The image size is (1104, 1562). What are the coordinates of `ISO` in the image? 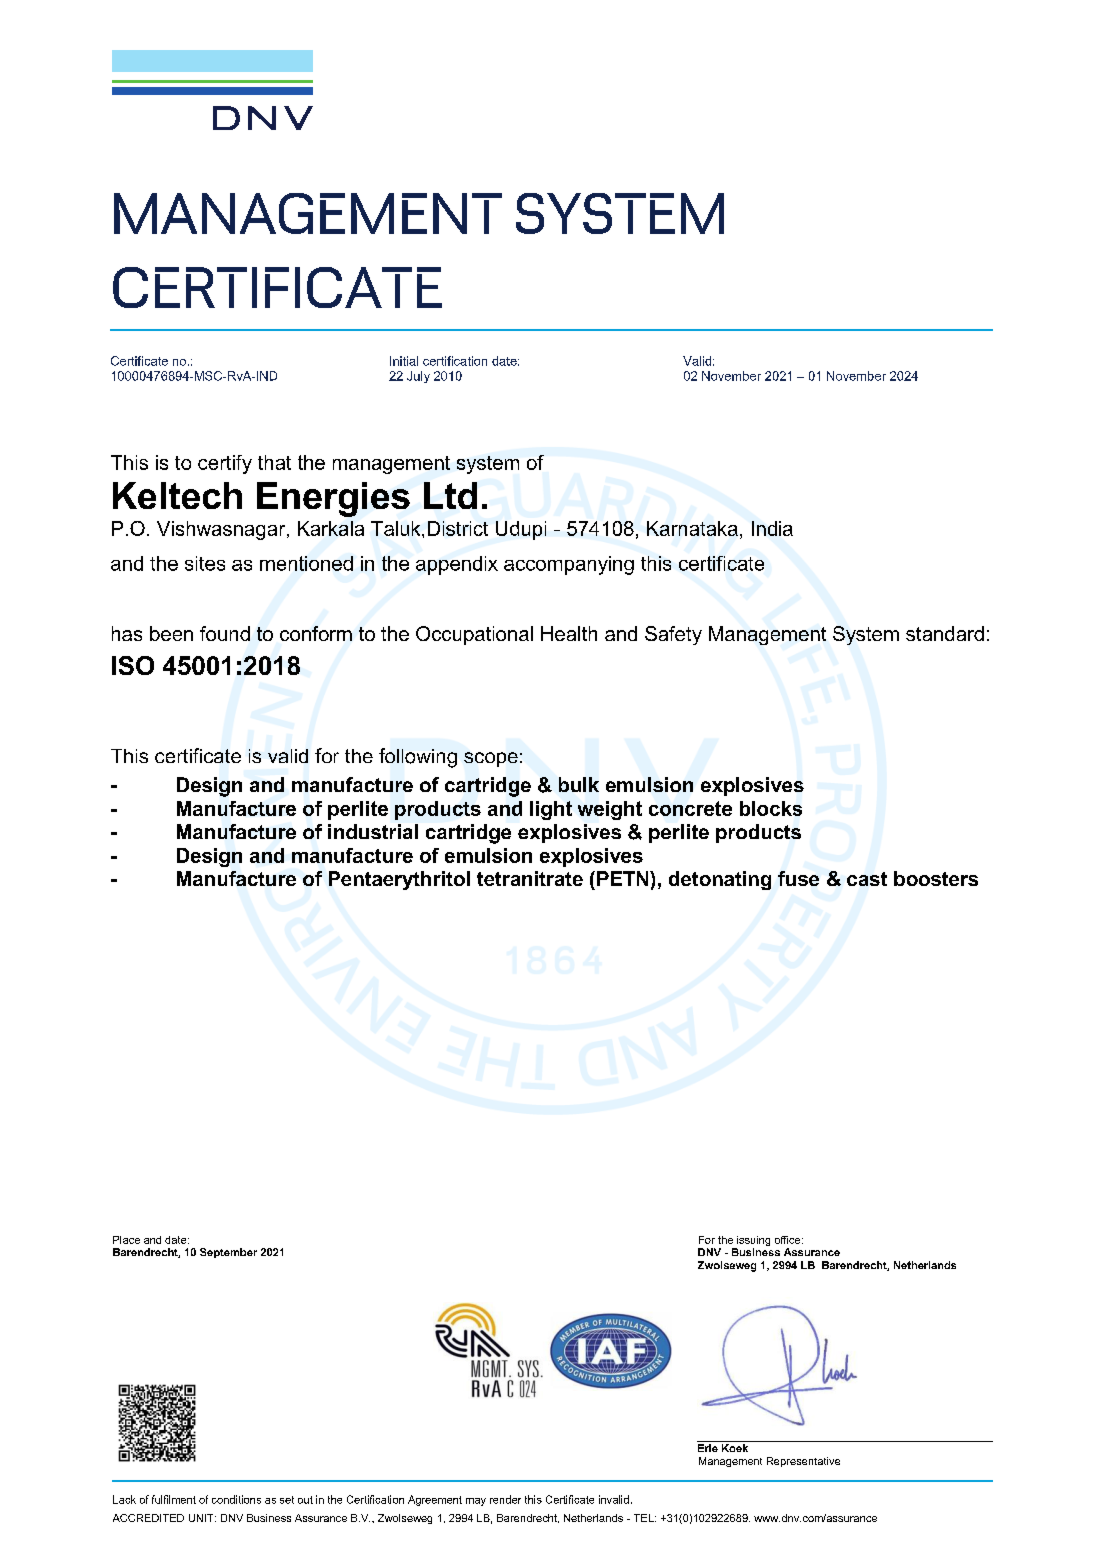 It's located at (133, 665).
